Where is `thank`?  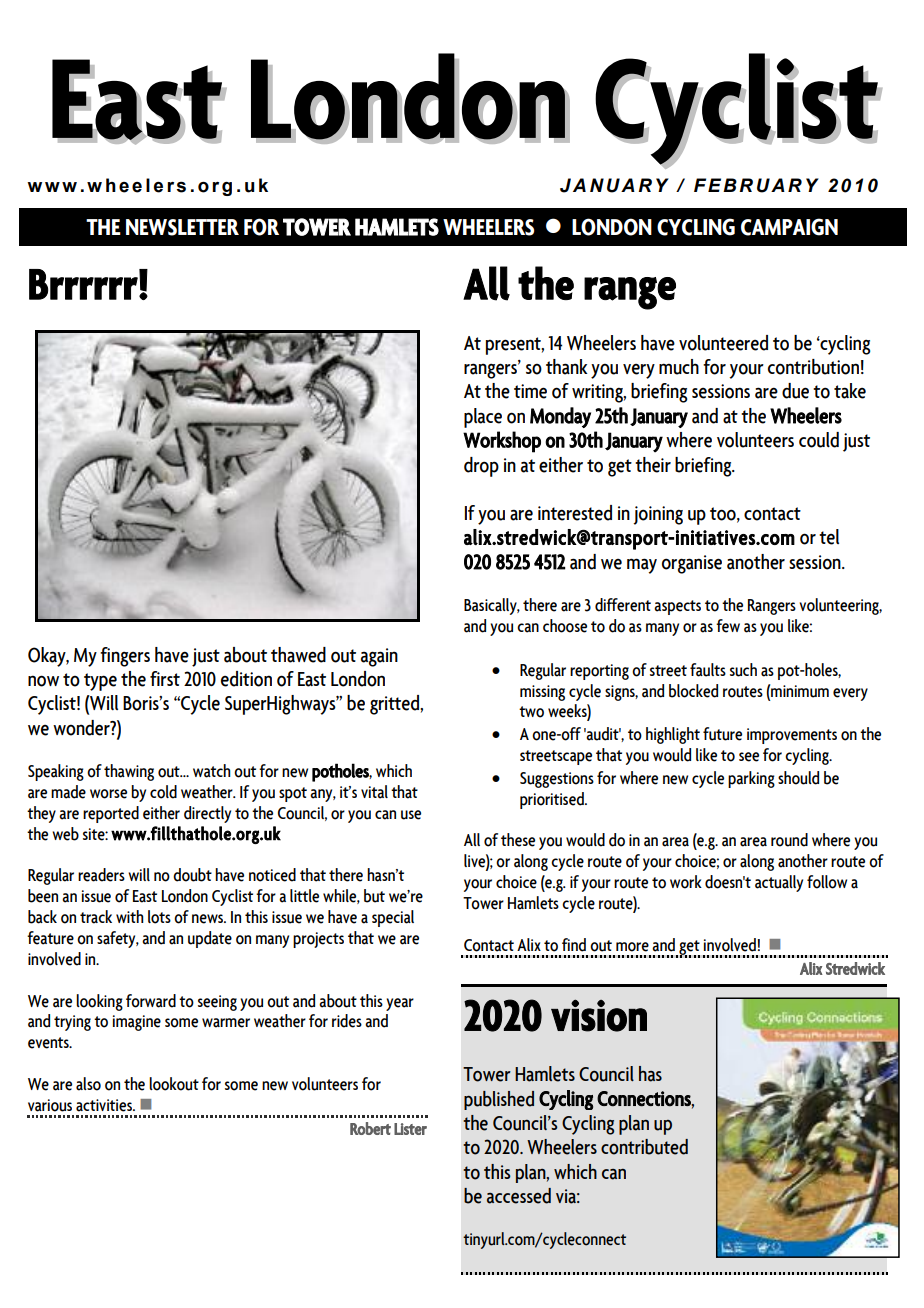 thank is located at coordinates (566, 367).
